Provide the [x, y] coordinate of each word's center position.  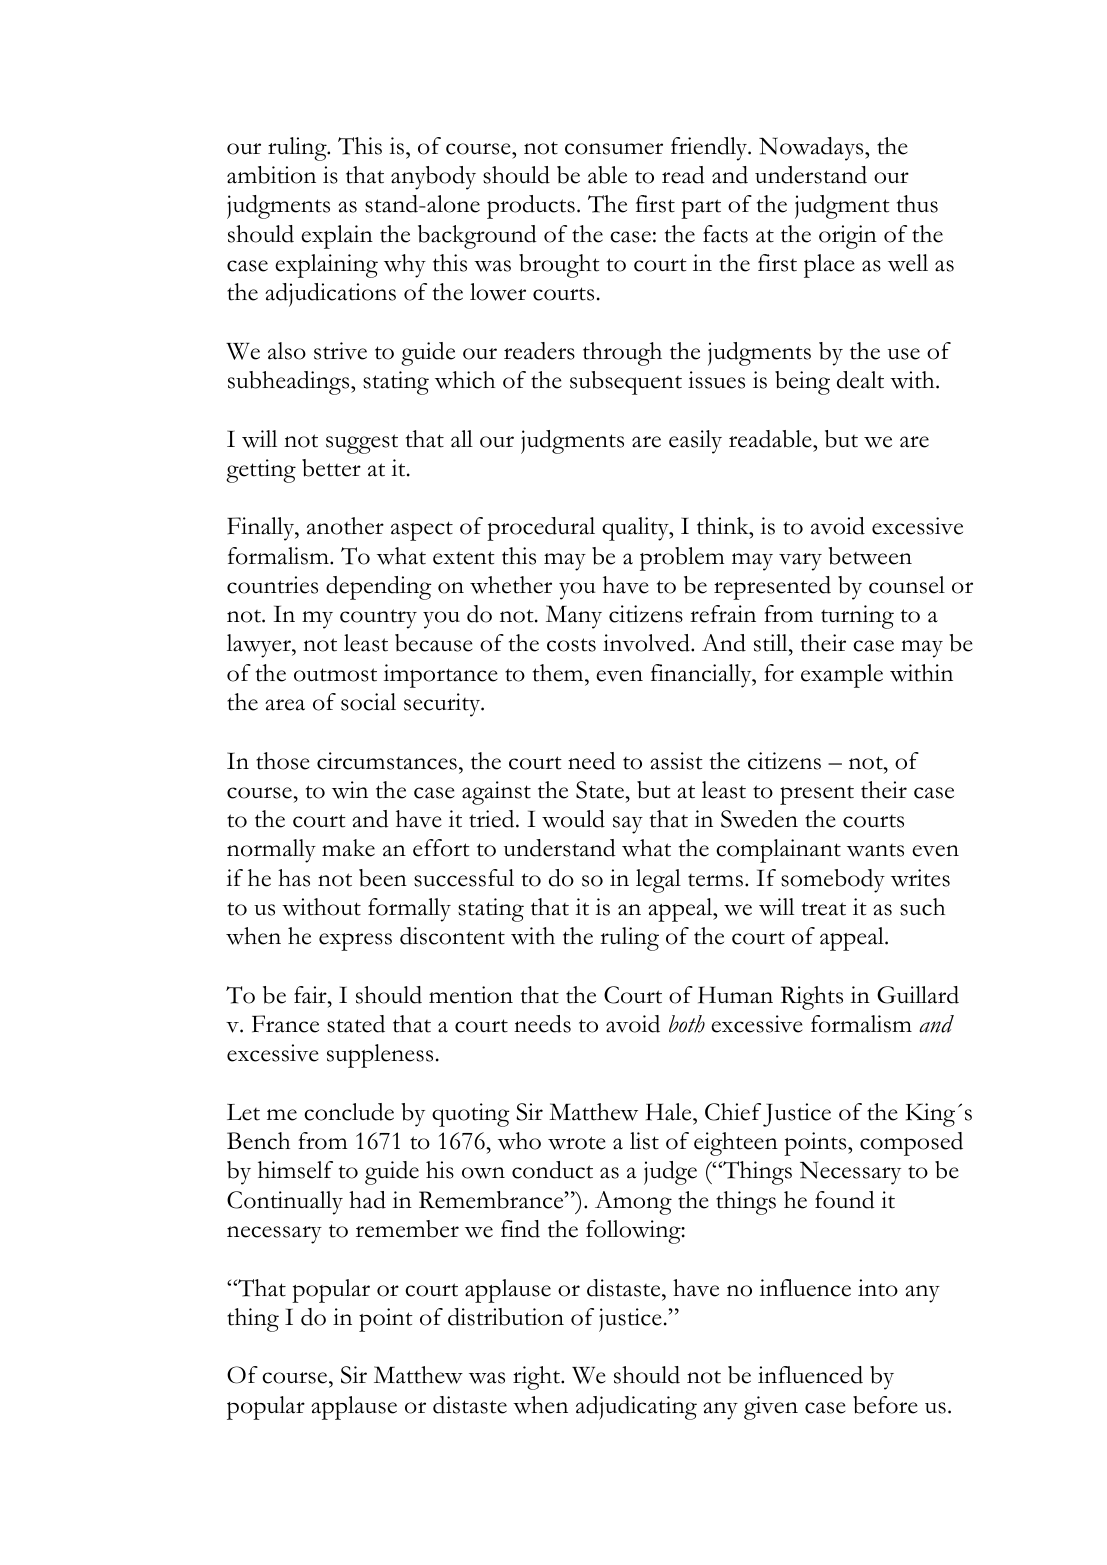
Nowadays [812, 149]
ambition [271, 175]
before [885, 1405]
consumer [614, 149]
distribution [506, 1317]
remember [407, 1229]
